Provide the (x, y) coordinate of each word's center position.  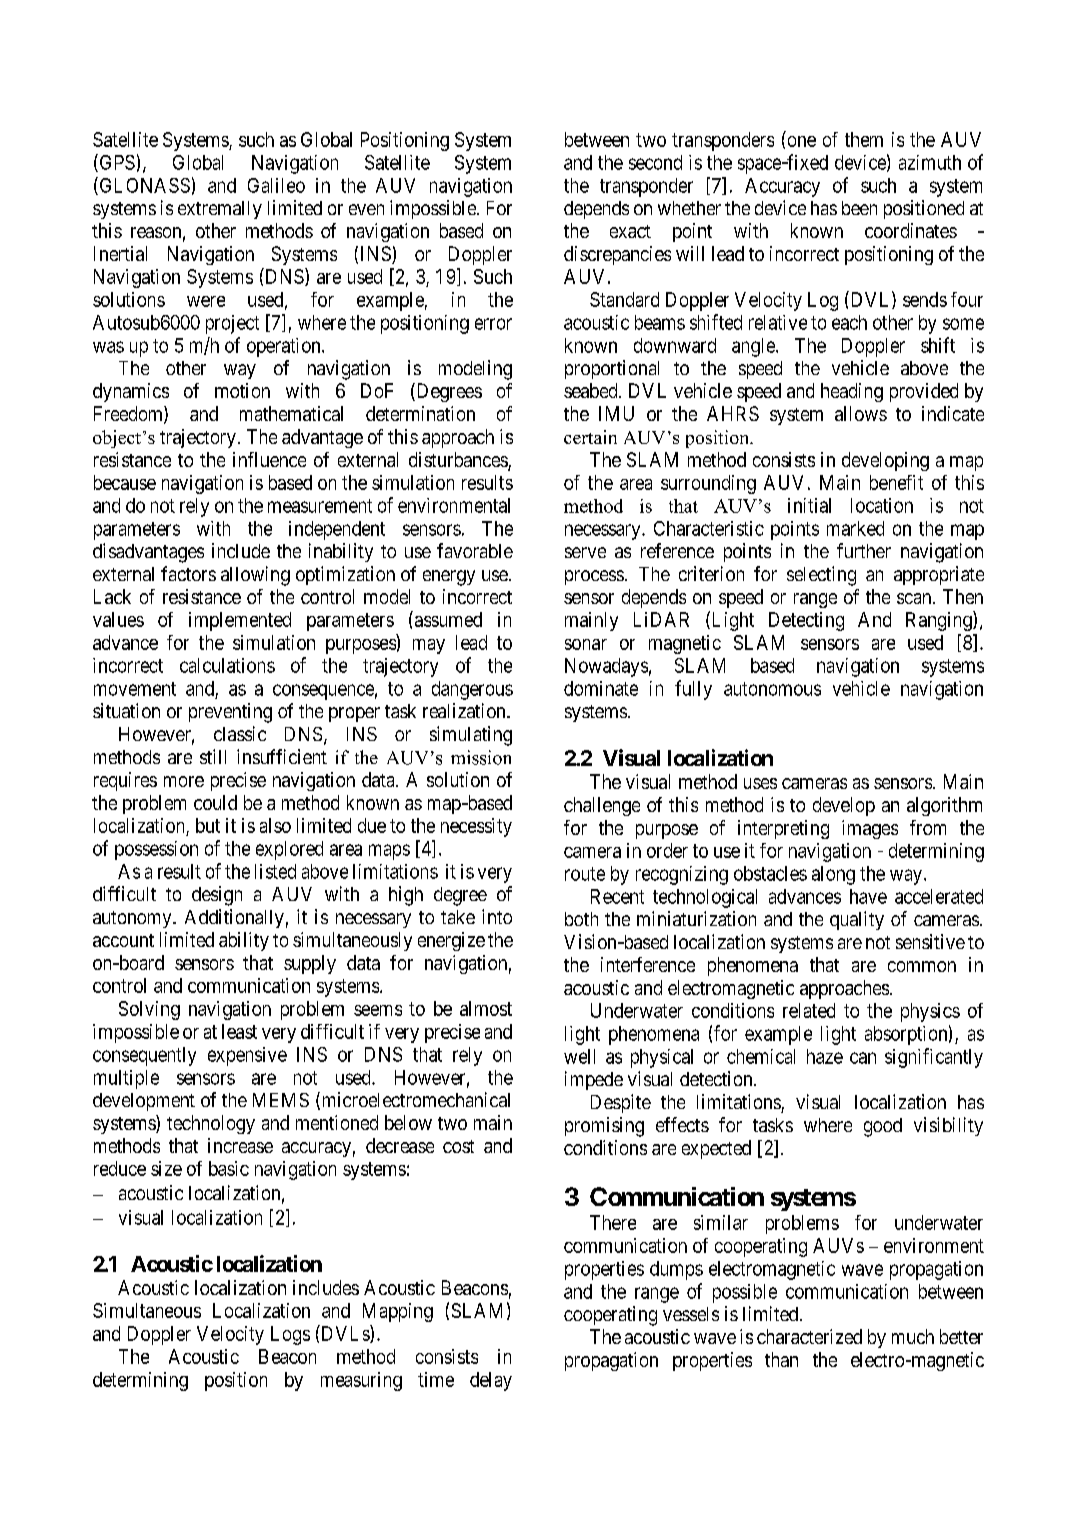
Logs (290, 1335)
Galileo (276, 185)
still (213, 756)
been (859, 208)
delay (491, 1381)
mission (481, 757)
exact (630, 231)
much (913, 1336)
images (870, 829)
